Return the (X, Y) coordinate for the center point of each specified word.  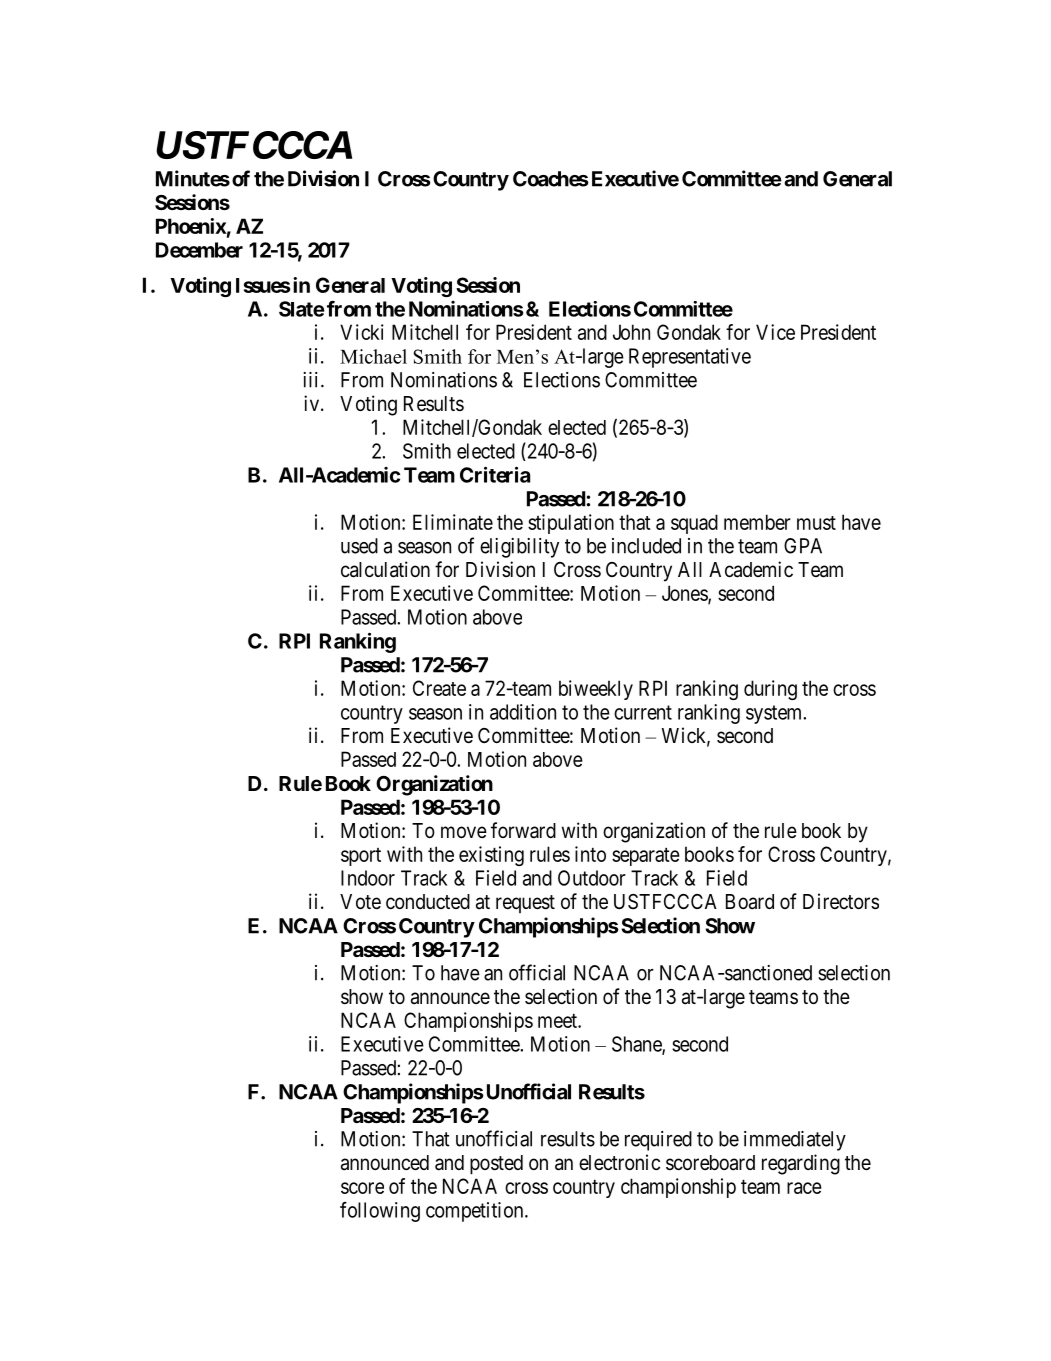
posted (496, 1165)
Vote (360, 901)
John (631, 332)
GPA (803, 546)
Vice (775, 332)
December (199, 250)
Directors (841, 901)
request (525, 904)
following (380, 1212)
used (359, 546)
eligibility (519, 548)
